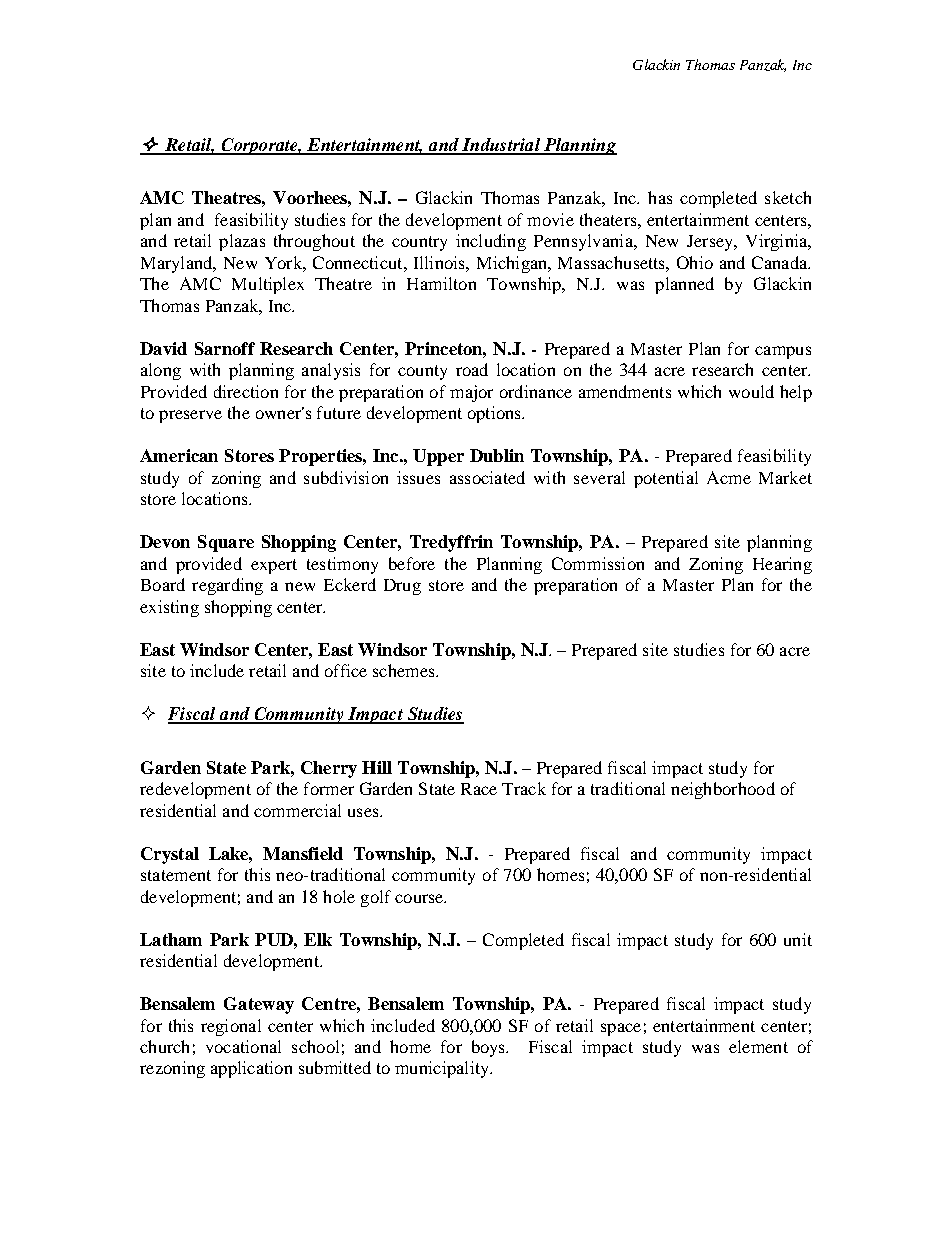 The image size is (952, 1233). I want to click on Race, so click(479, 789).
